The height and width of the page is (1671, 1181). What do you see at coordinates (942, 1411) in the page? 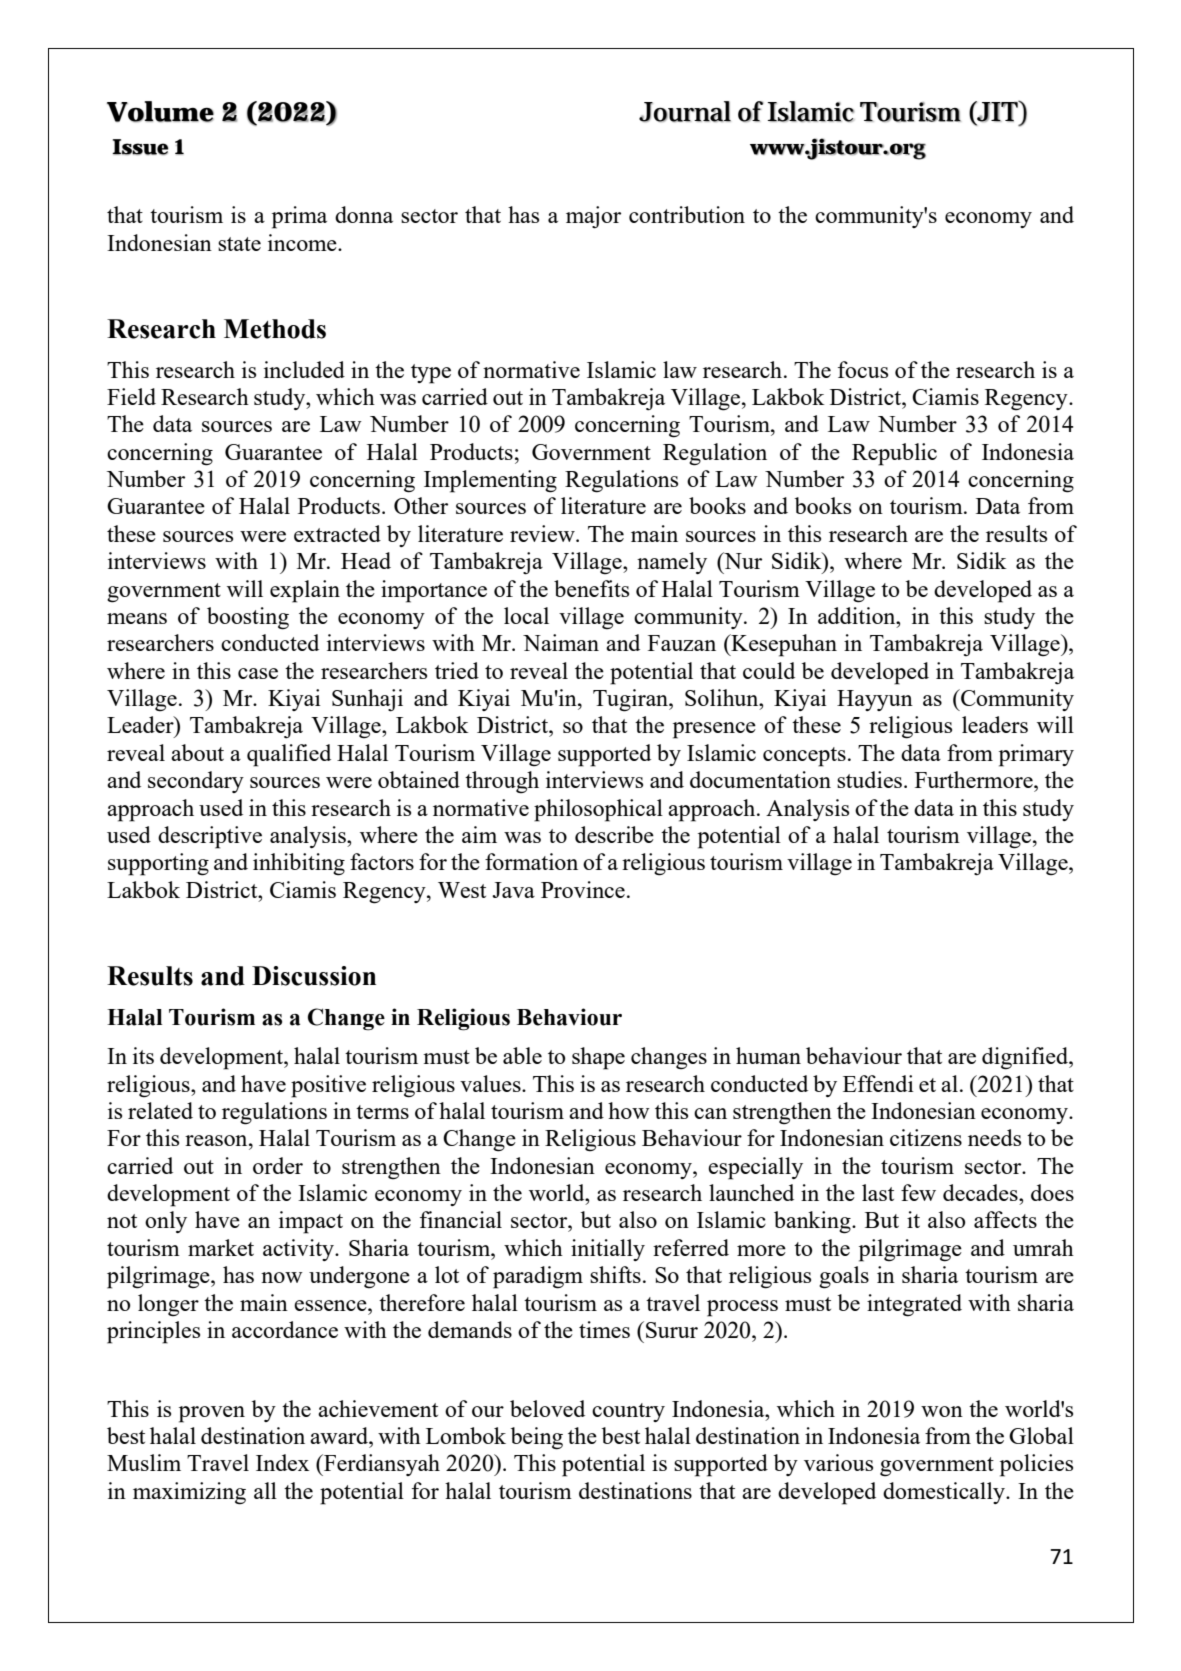
I see `won` at bounding box center [942, 1411].
